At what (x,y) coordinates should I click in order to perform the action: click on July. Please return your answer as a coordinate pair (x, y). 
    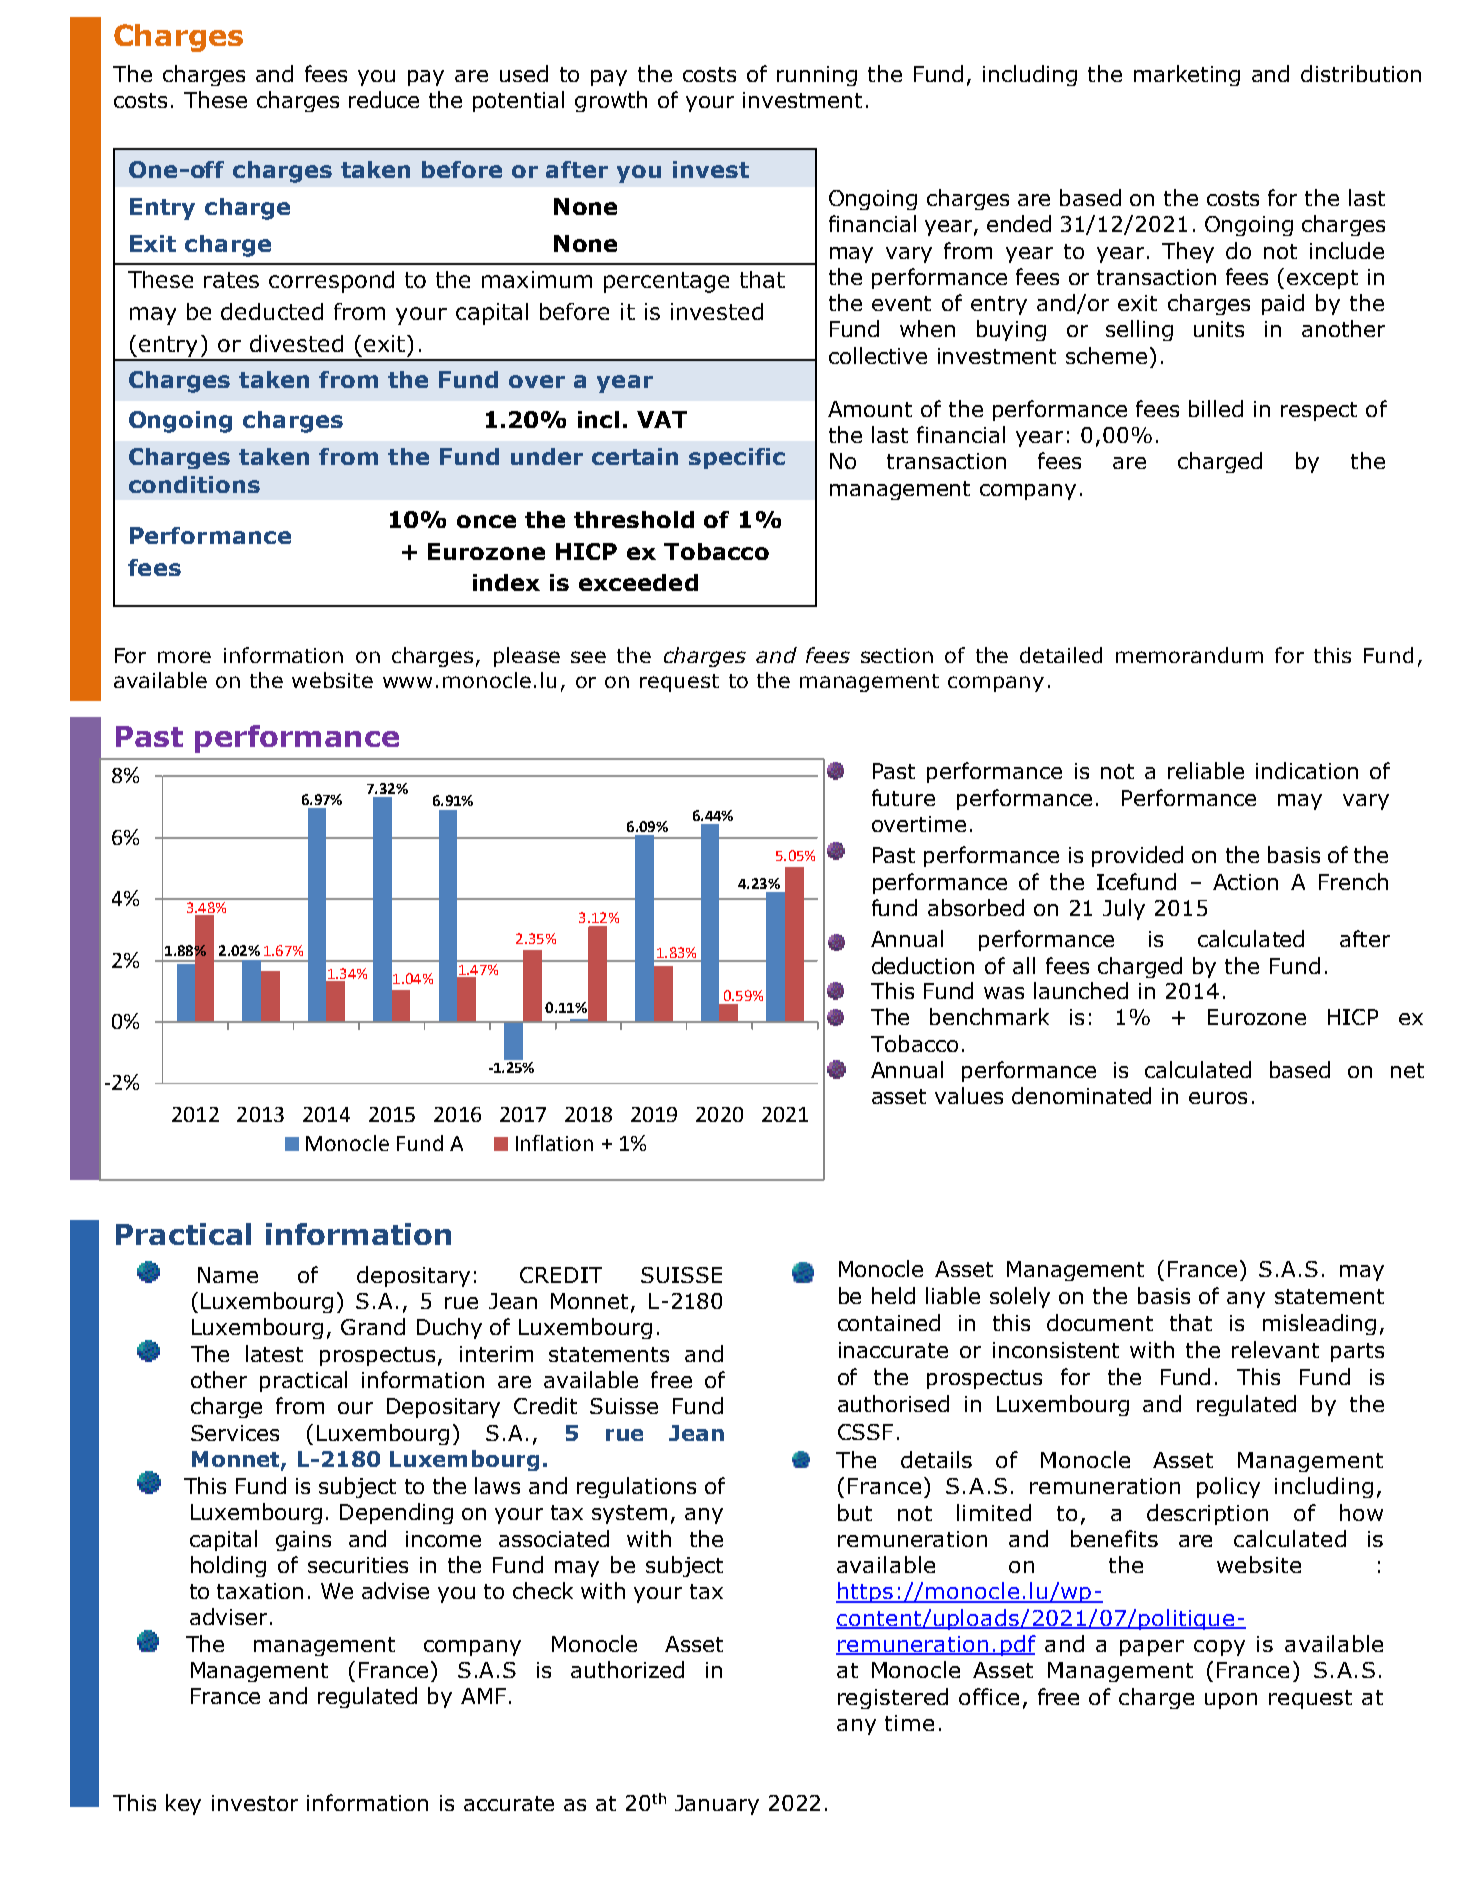
    Looking at the image, I should click on (1124, 909).
